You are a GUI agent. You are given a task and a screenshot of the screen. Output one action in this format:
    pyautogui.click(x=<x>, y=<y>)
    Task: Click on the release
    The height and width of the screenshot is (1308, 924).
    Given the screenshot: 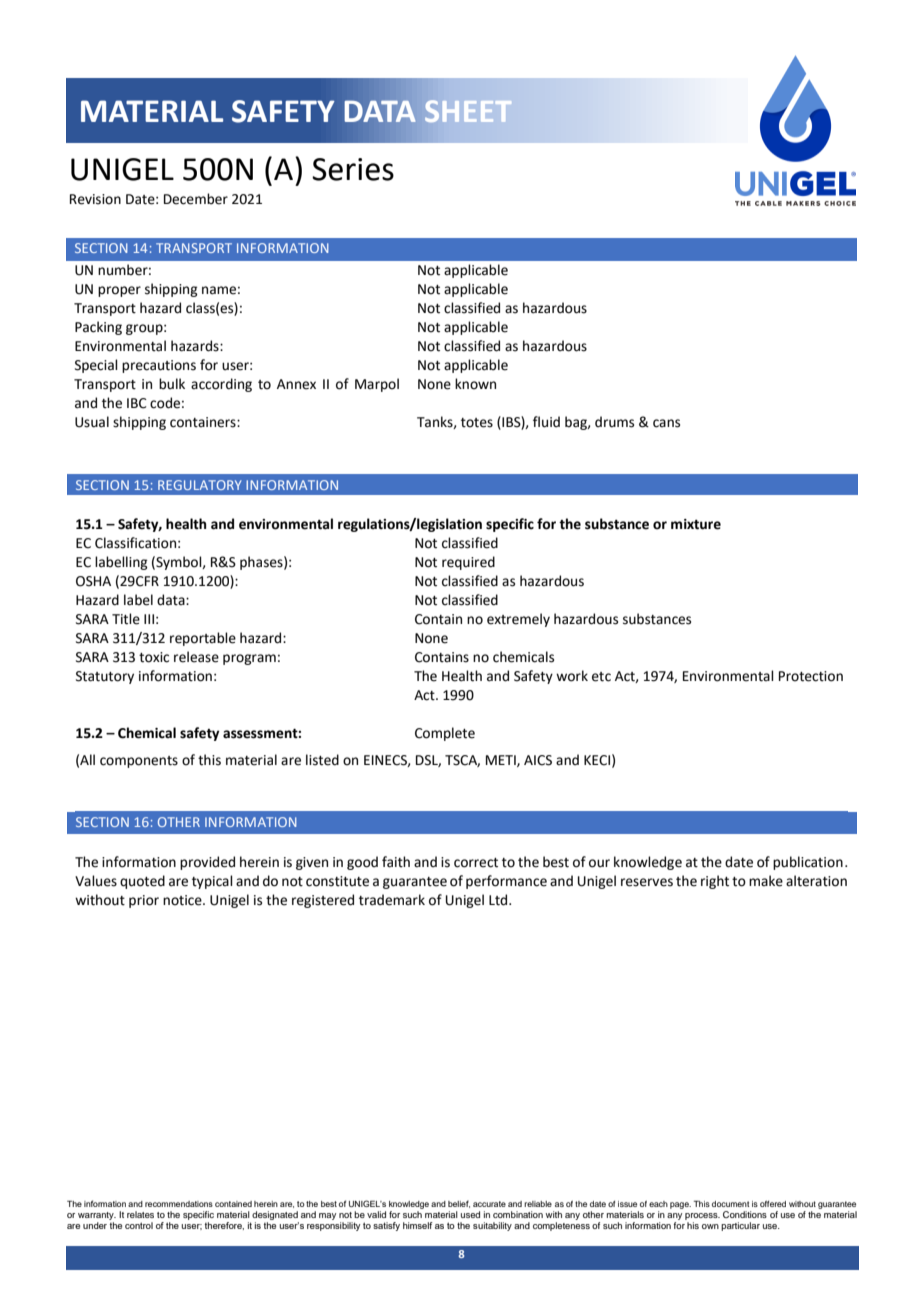 What is the action you would take?
    pyautogui.click(x=196, y=657)
